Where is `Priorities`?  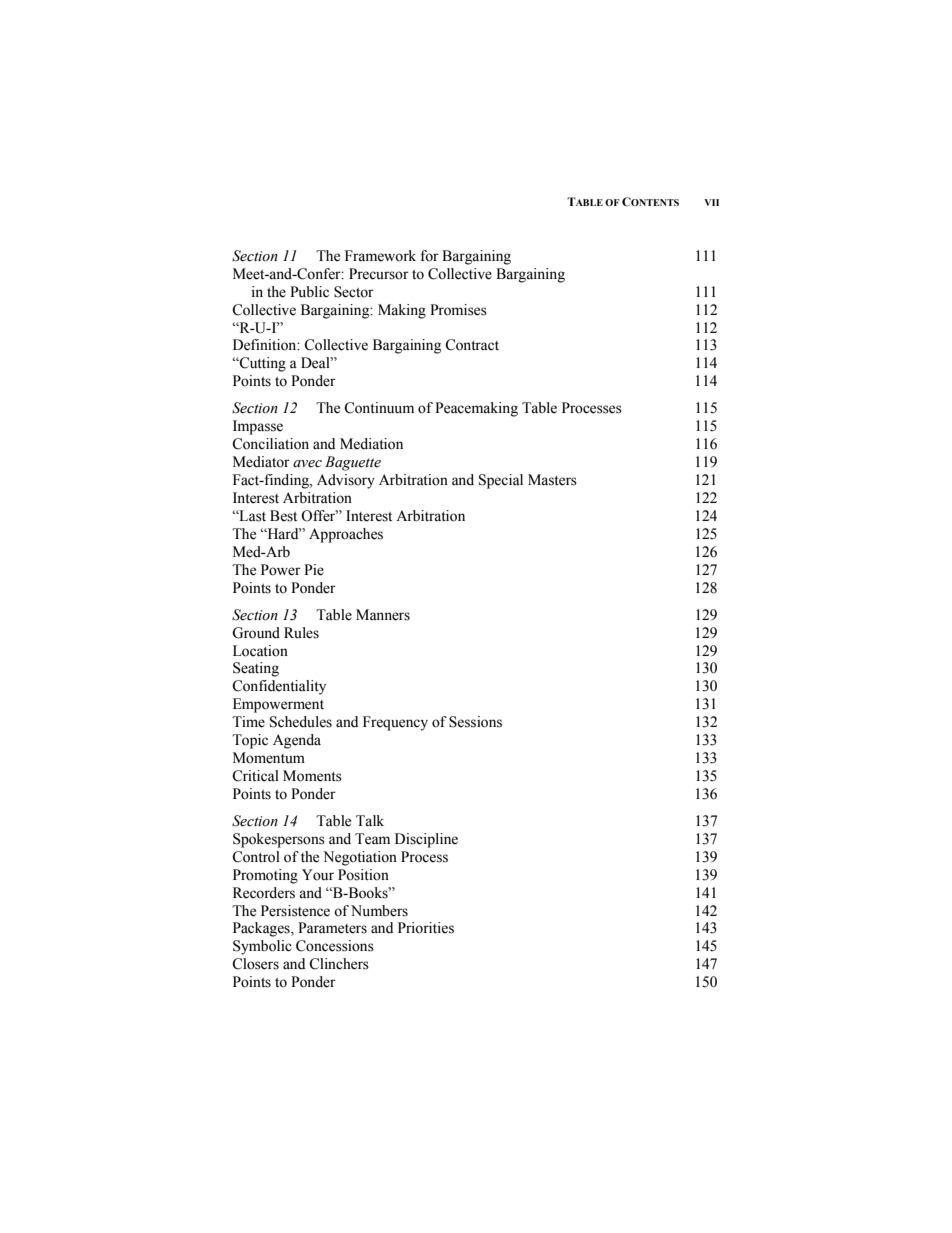
Priorities is located at coordinates (426, 928).
